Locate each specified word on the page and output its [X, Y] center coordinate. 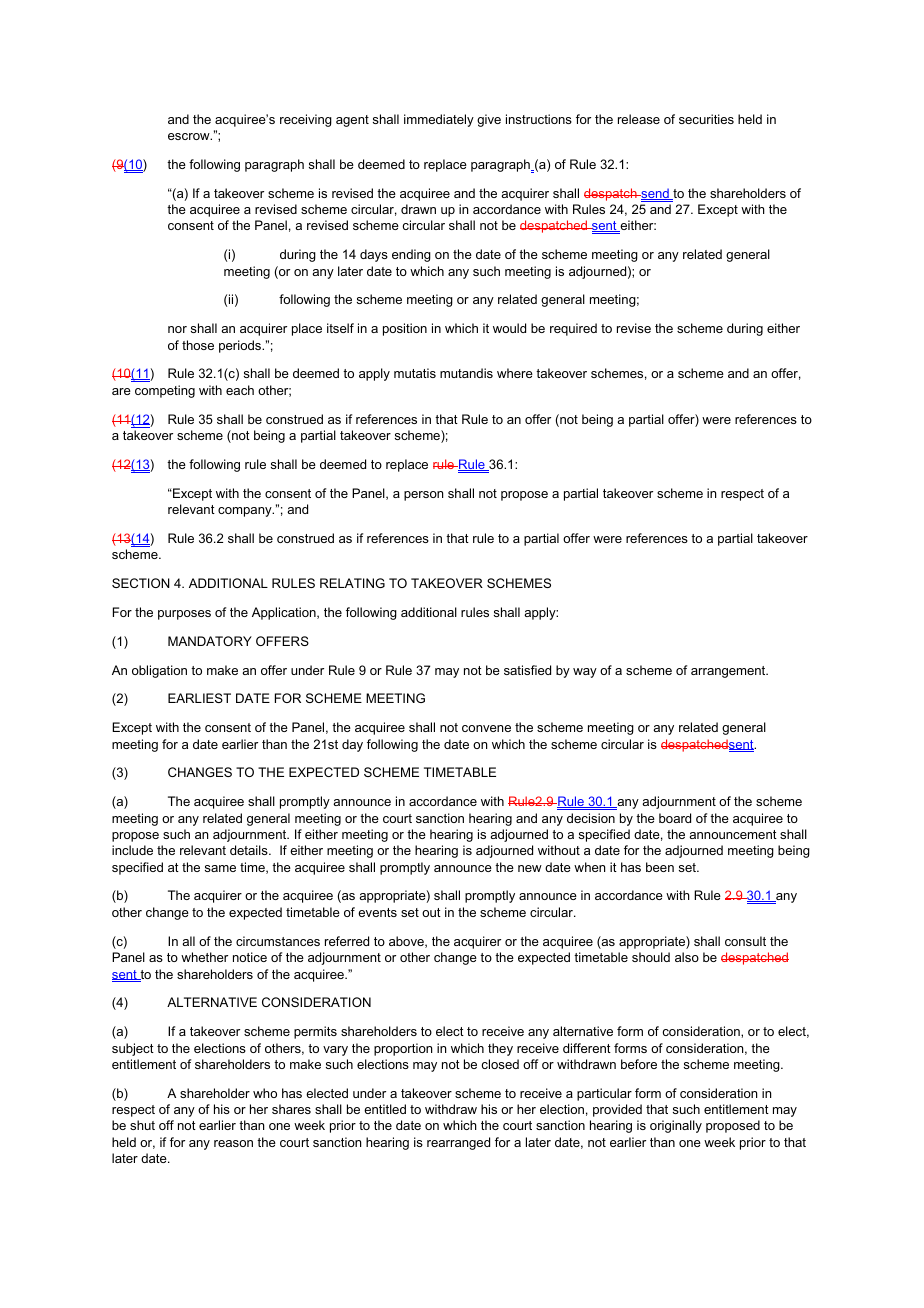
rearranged [458, 1143]
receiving [306, 120]
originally [676, 1126]
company [246, 512]
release [639, 119]
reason [233, 1143]
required [573, 329]
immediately [439, 120]
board [675, 818]
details [250, 850]
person [423, 496]
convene [486, 728]
